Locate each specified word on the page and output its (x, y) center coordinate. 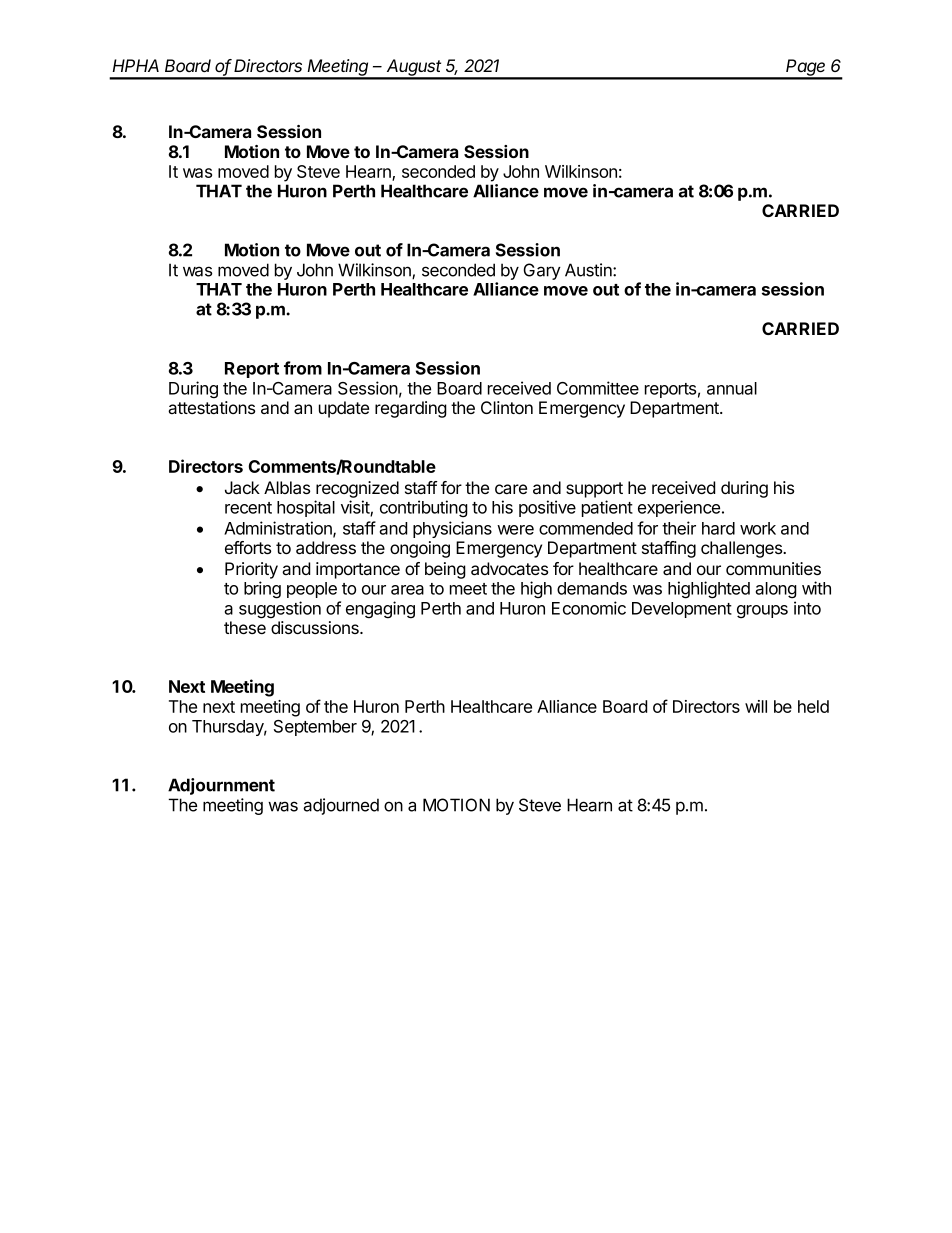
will (756, 706)
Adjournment (221, 786)
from (303, 368)
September (315, 728)
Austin (589, 270)
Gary (542, 271)
